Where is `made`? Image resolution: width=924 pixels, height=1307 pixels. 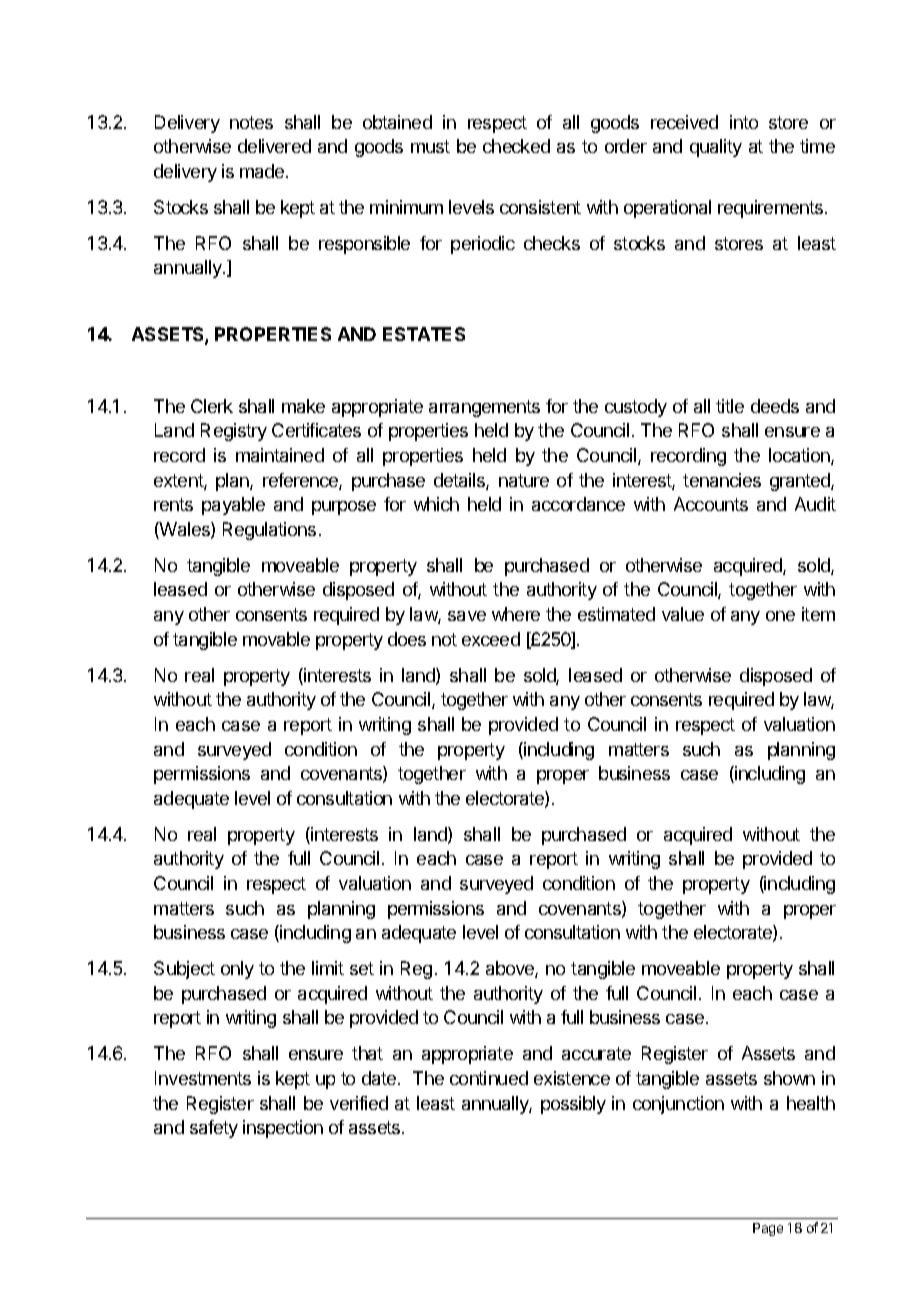 made is located at coordinates (263, 171).
